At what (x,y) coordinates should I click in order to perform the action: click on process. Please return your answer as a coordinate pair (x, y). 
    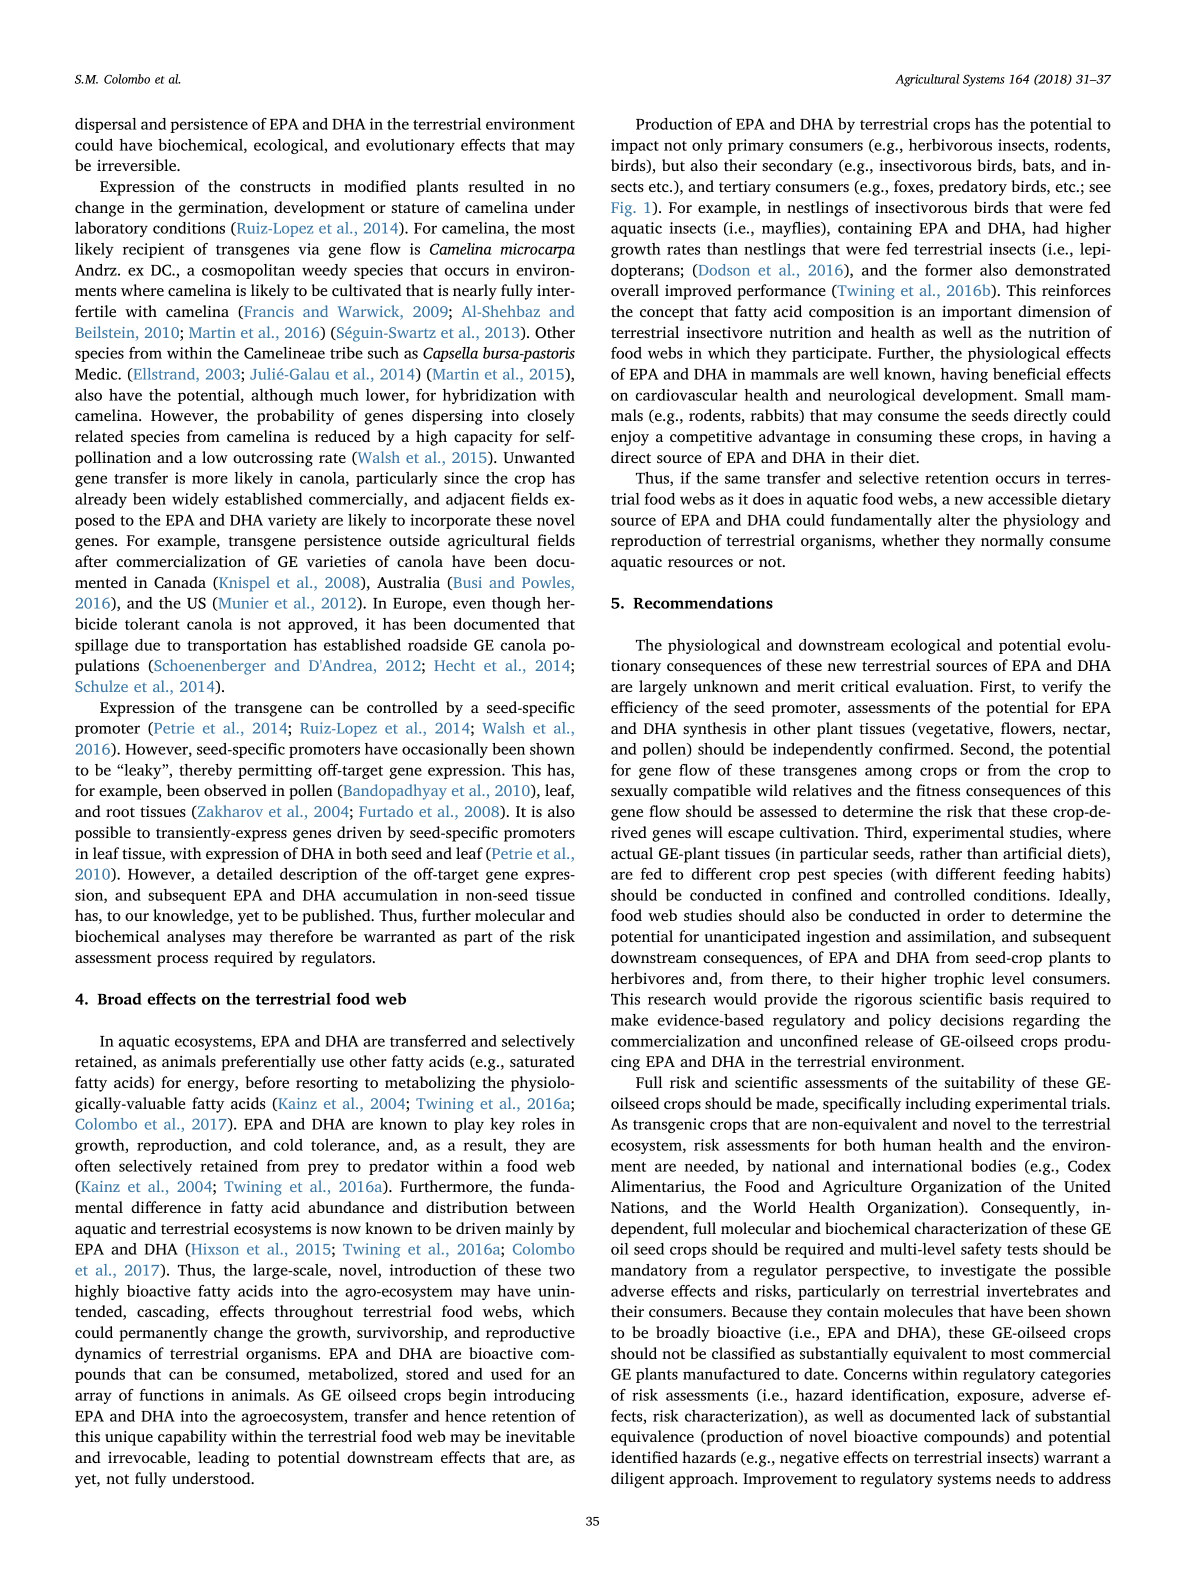
    Looking at the image, I should click on (182, 961).
